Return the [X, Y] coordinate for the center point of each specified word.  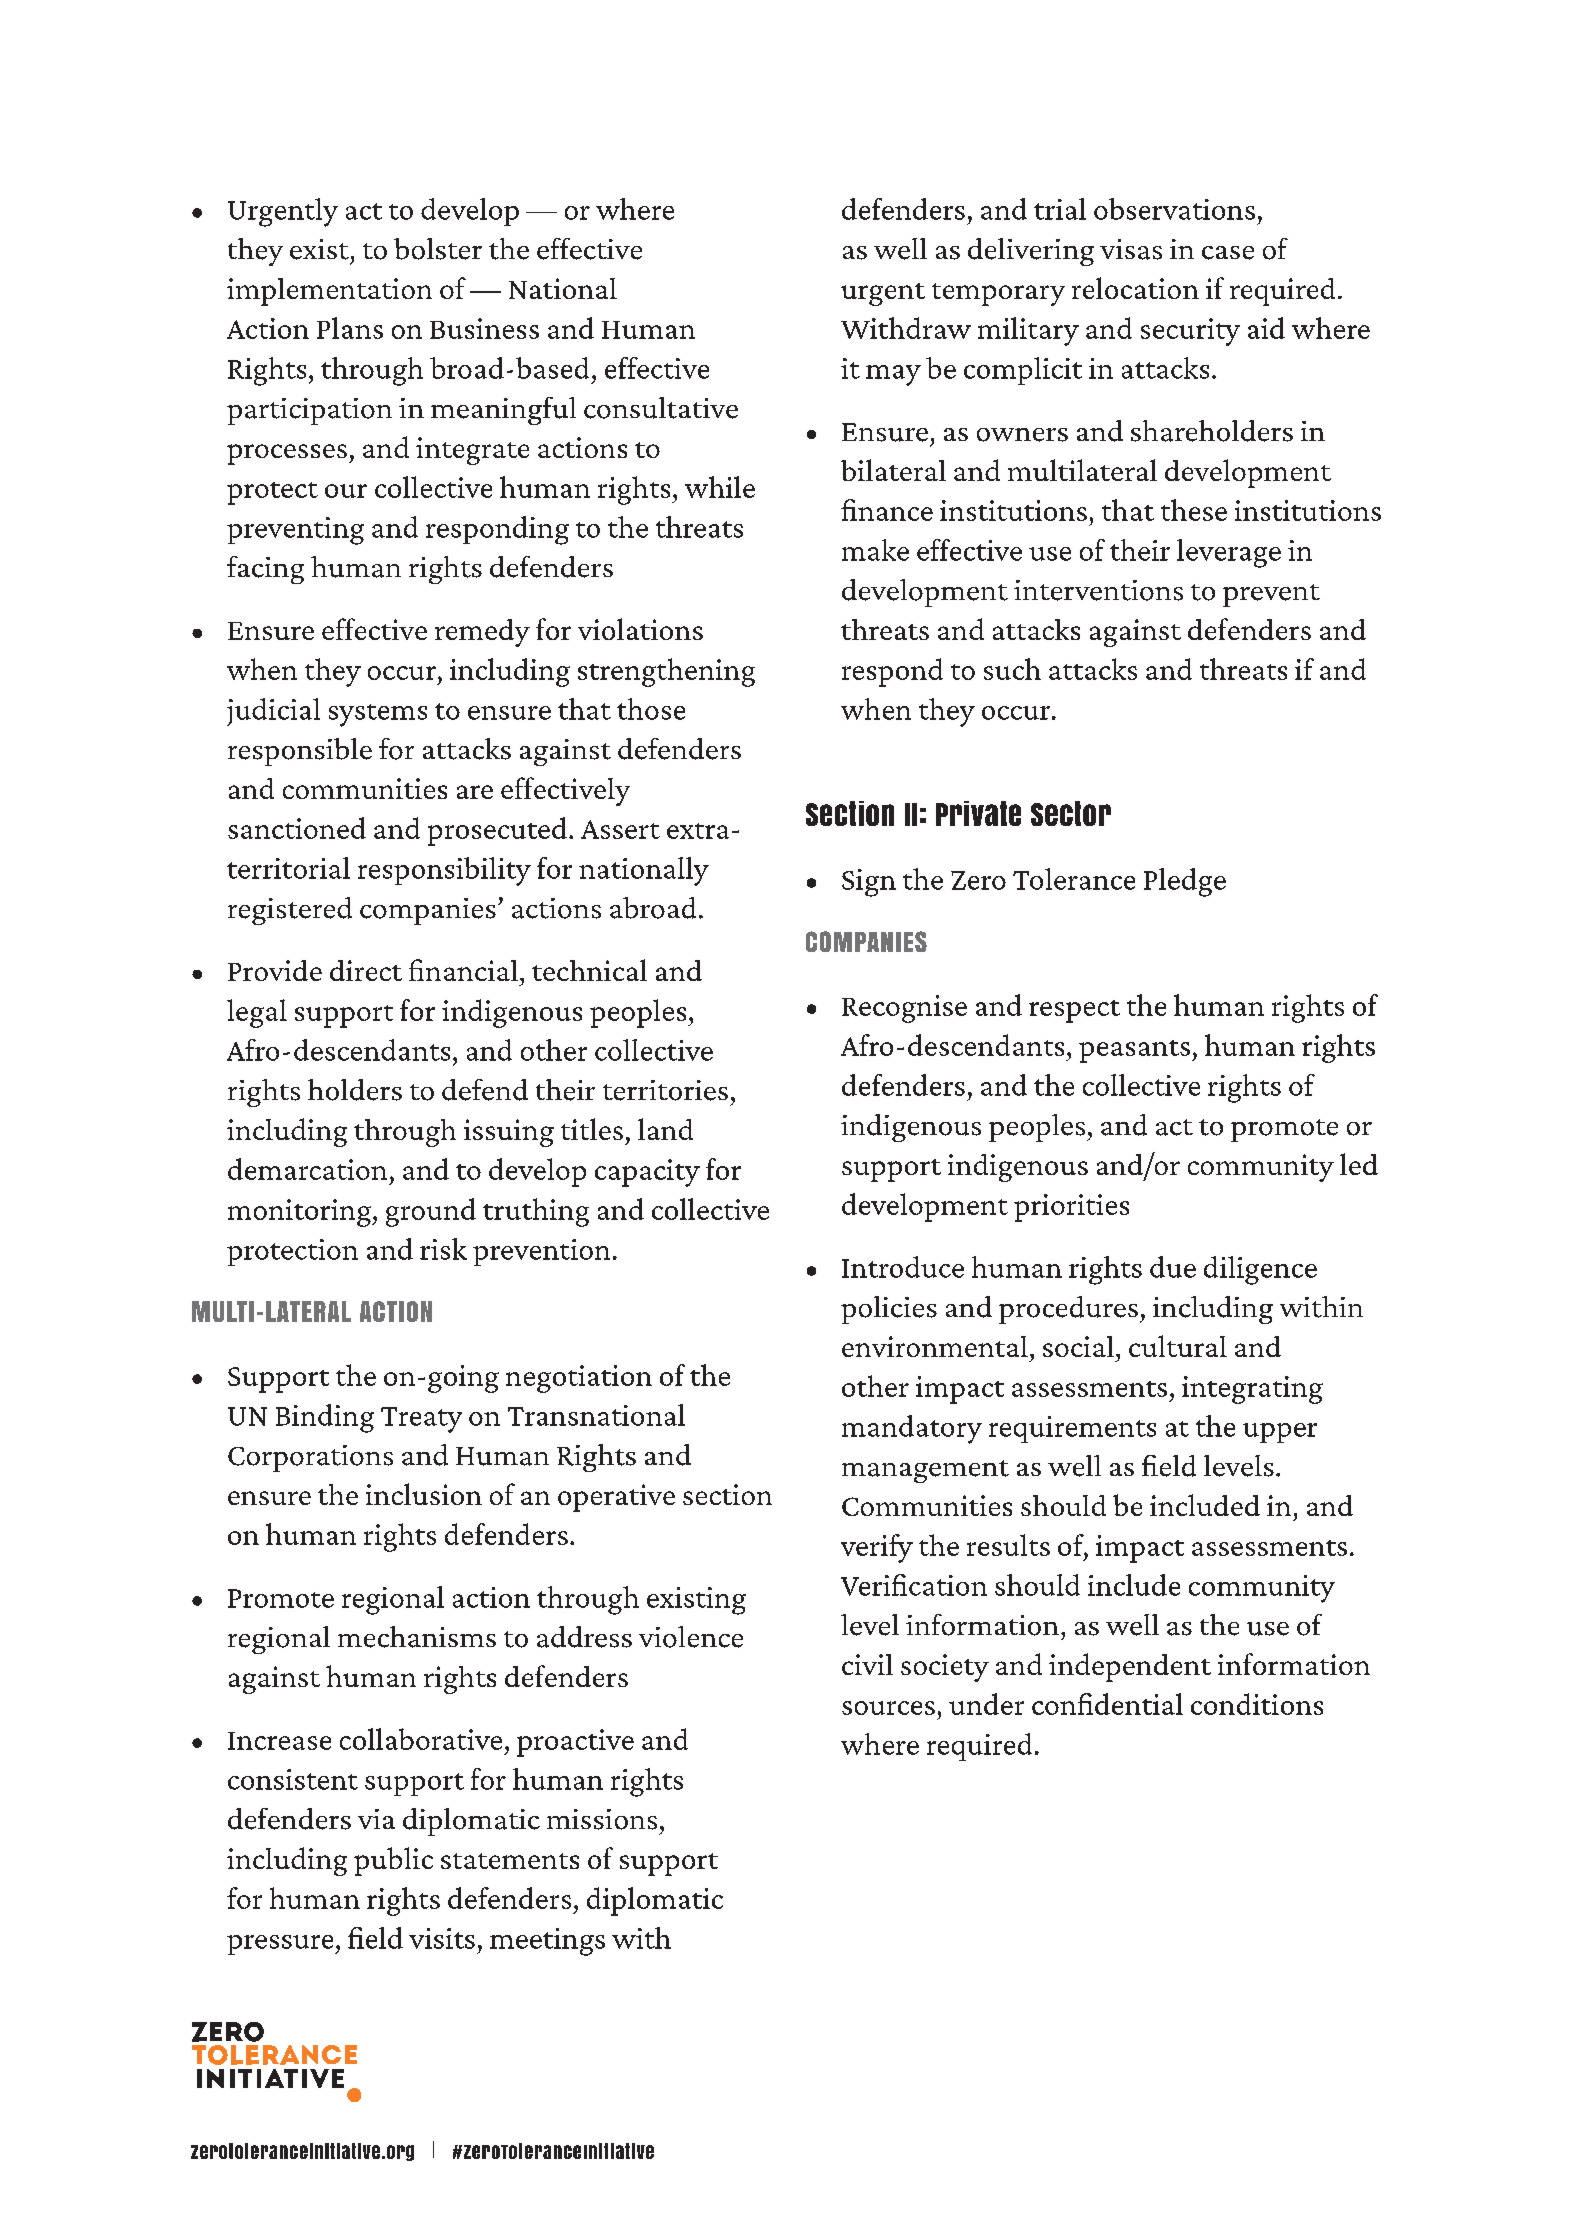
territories [665, 1090]
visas [1131, 249]
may [893, 375]
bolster [438, 249]
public [393, 1861]
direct [366, 970]
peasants [1134, 1051]
